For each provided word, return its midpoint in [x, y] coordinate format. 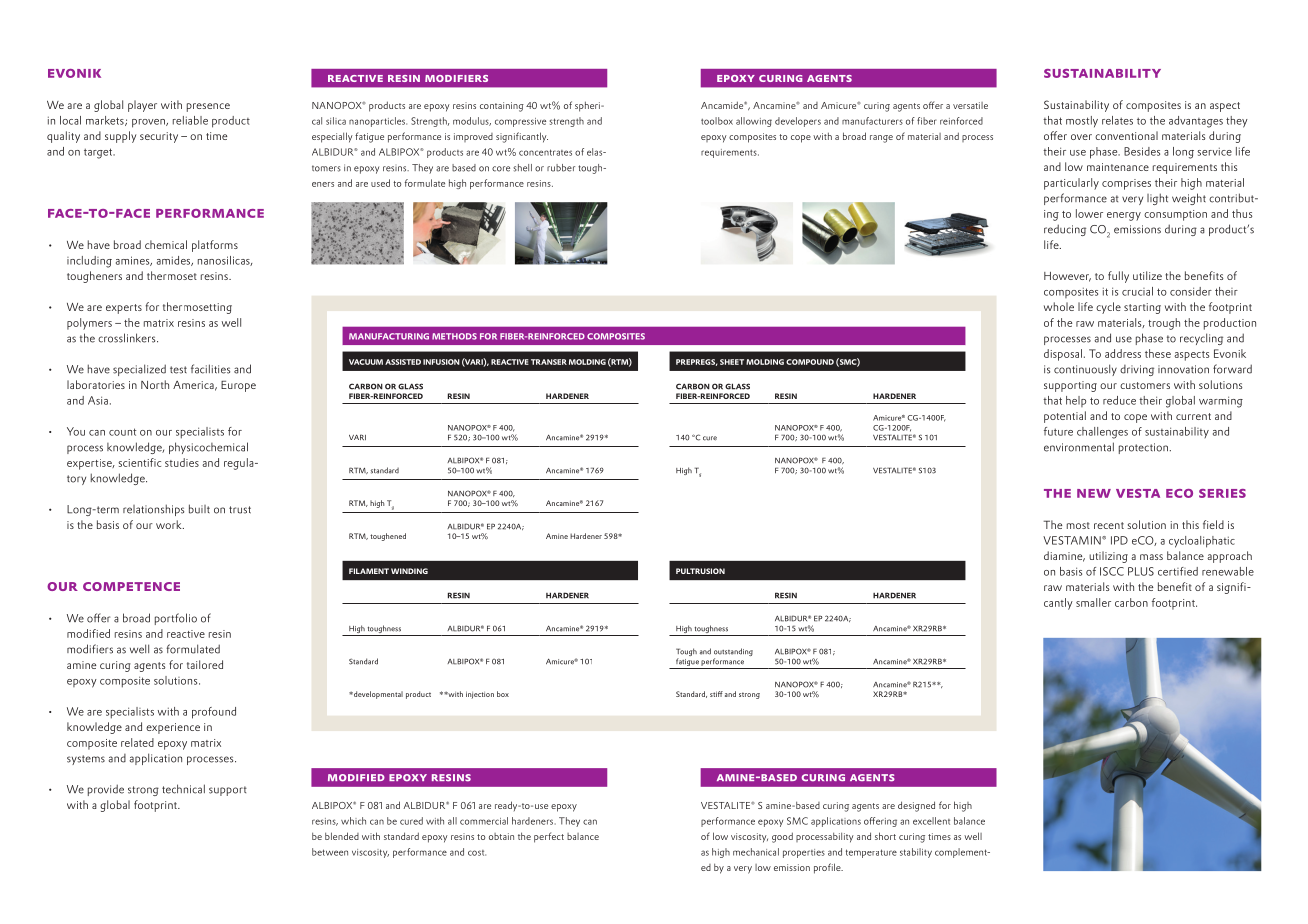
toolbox [717, 121]
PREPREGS [697, 362]
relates [1117, 120]
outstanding [733, 653]
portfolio [176, 619]
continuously [1085, 370]
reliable [190, 120]
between [330, 852]
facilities [210, 369]
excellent [931, 821]
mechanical [756, 852]
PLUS [1141, 571]
